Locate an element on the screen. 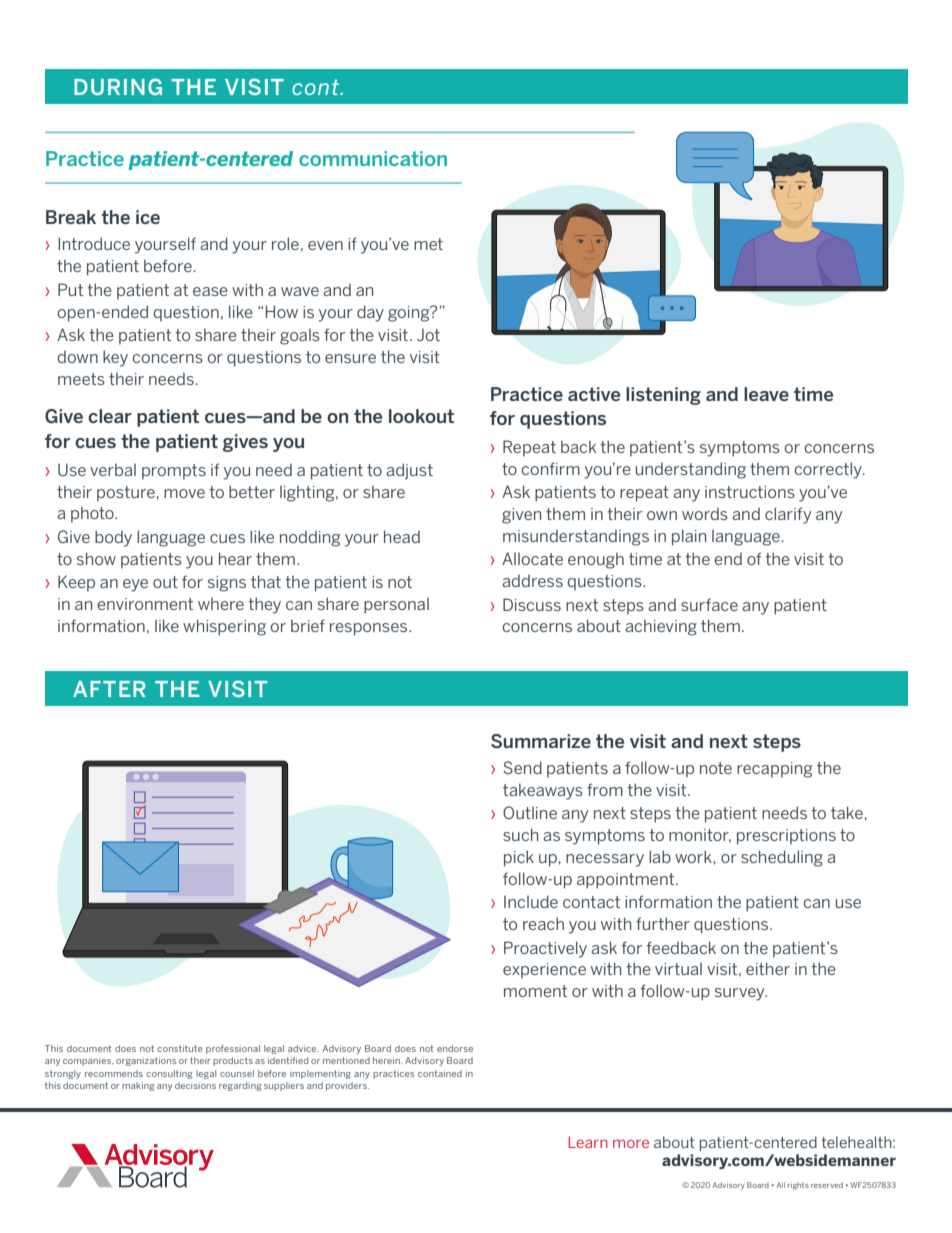 The width and height of the screenshot is (952, 1233). instructions is located at coordinates (750, 492).
